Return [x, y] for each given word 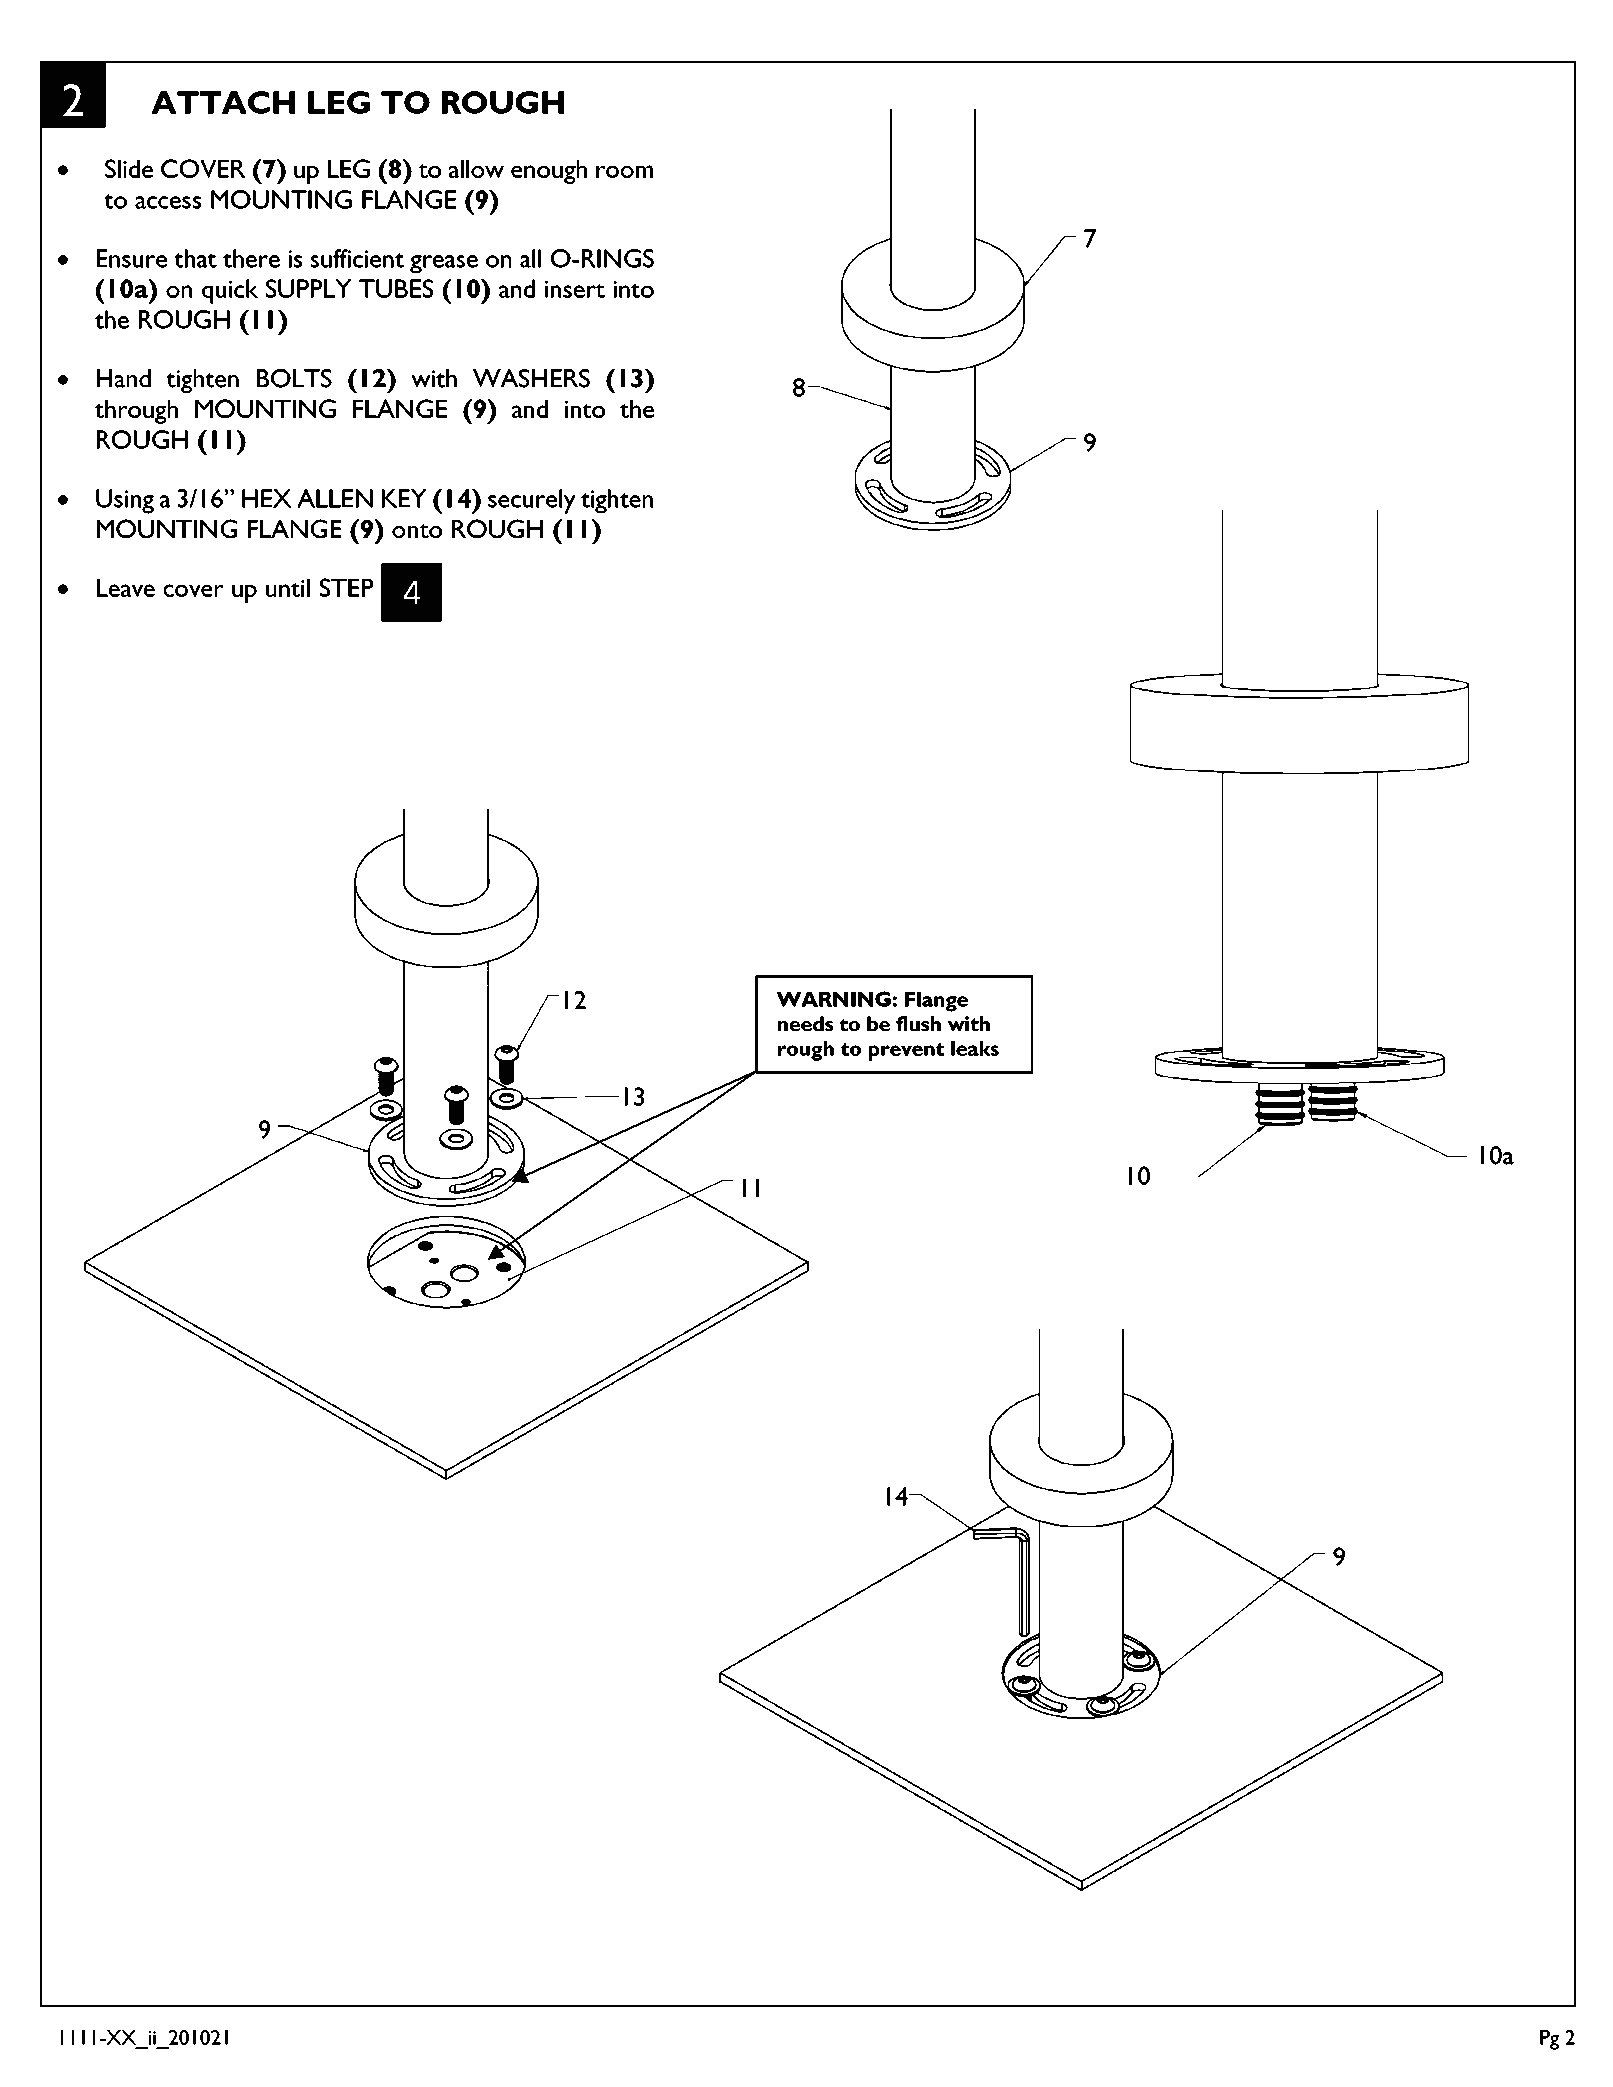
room [624, 171]
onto [417, 531]
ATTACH [223, 102]
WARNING [833, 999]
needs [805, 1023]
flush [918, 1023]
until [288, 588]
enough [549, 172]
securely [531, 501]
